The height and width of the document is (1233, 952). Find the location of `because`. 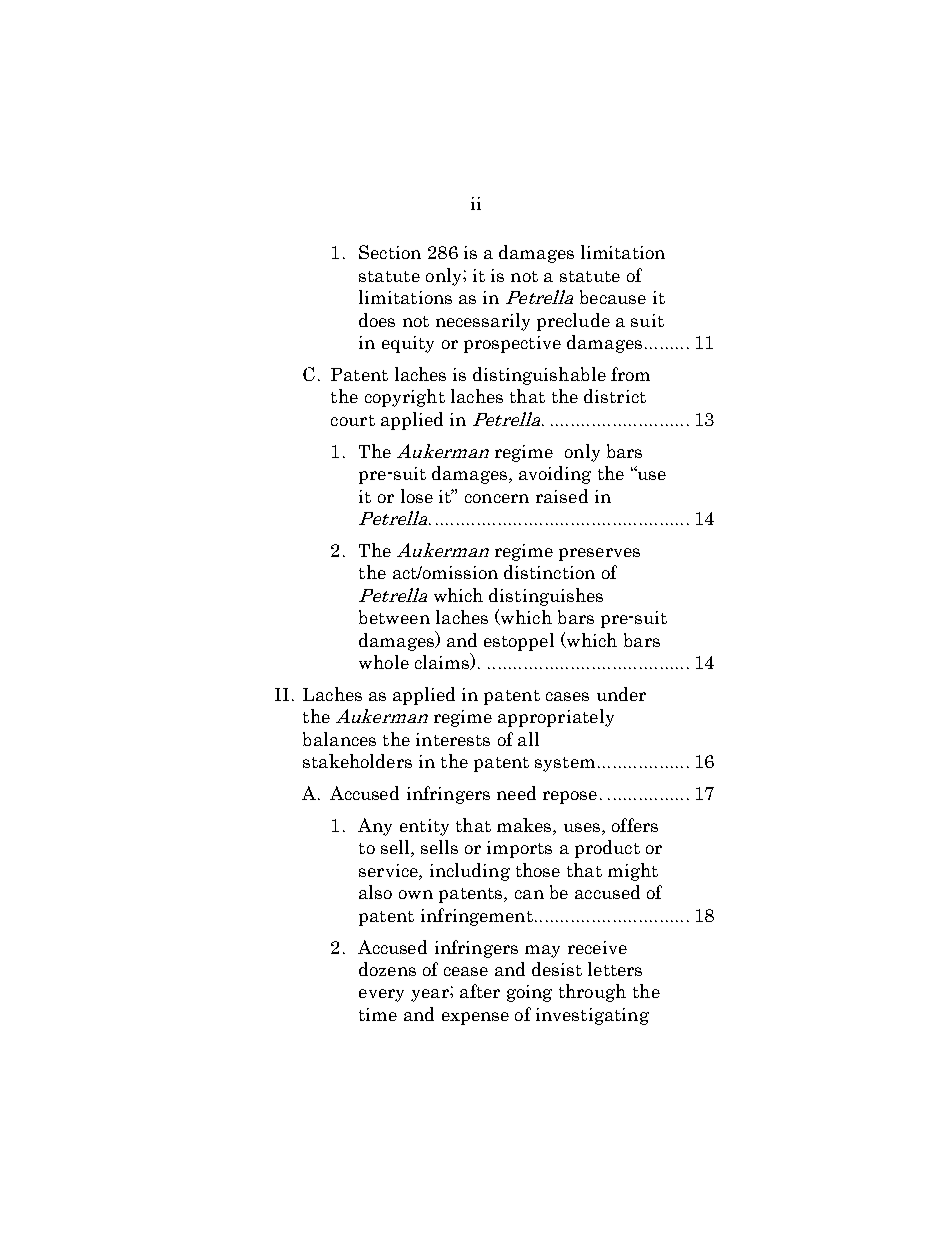

because is located at coordinates (613, 297).
